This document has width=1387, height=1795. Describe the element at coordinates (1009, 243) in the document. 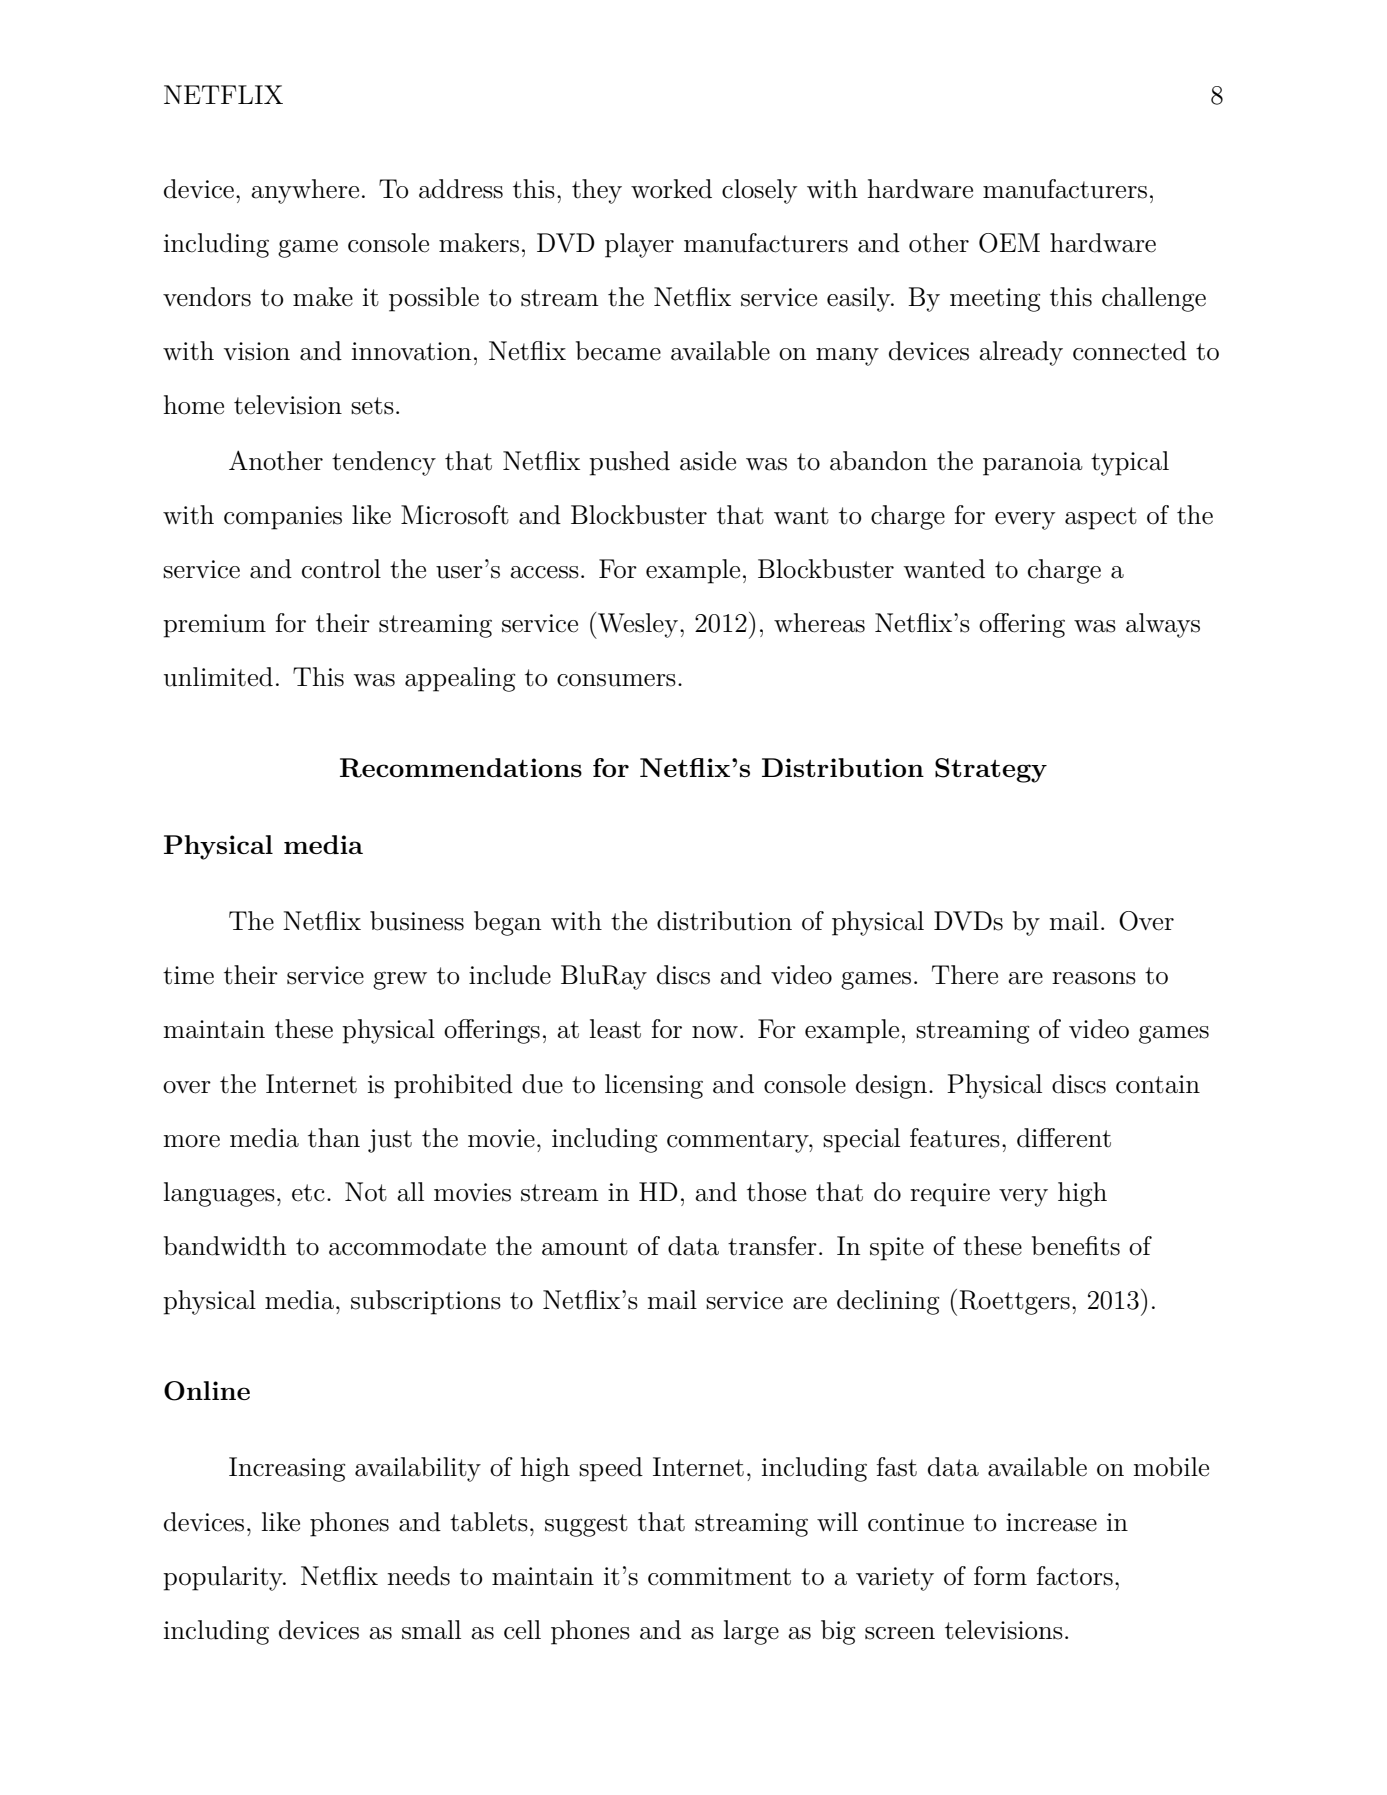

I see `OEM` at that location.
